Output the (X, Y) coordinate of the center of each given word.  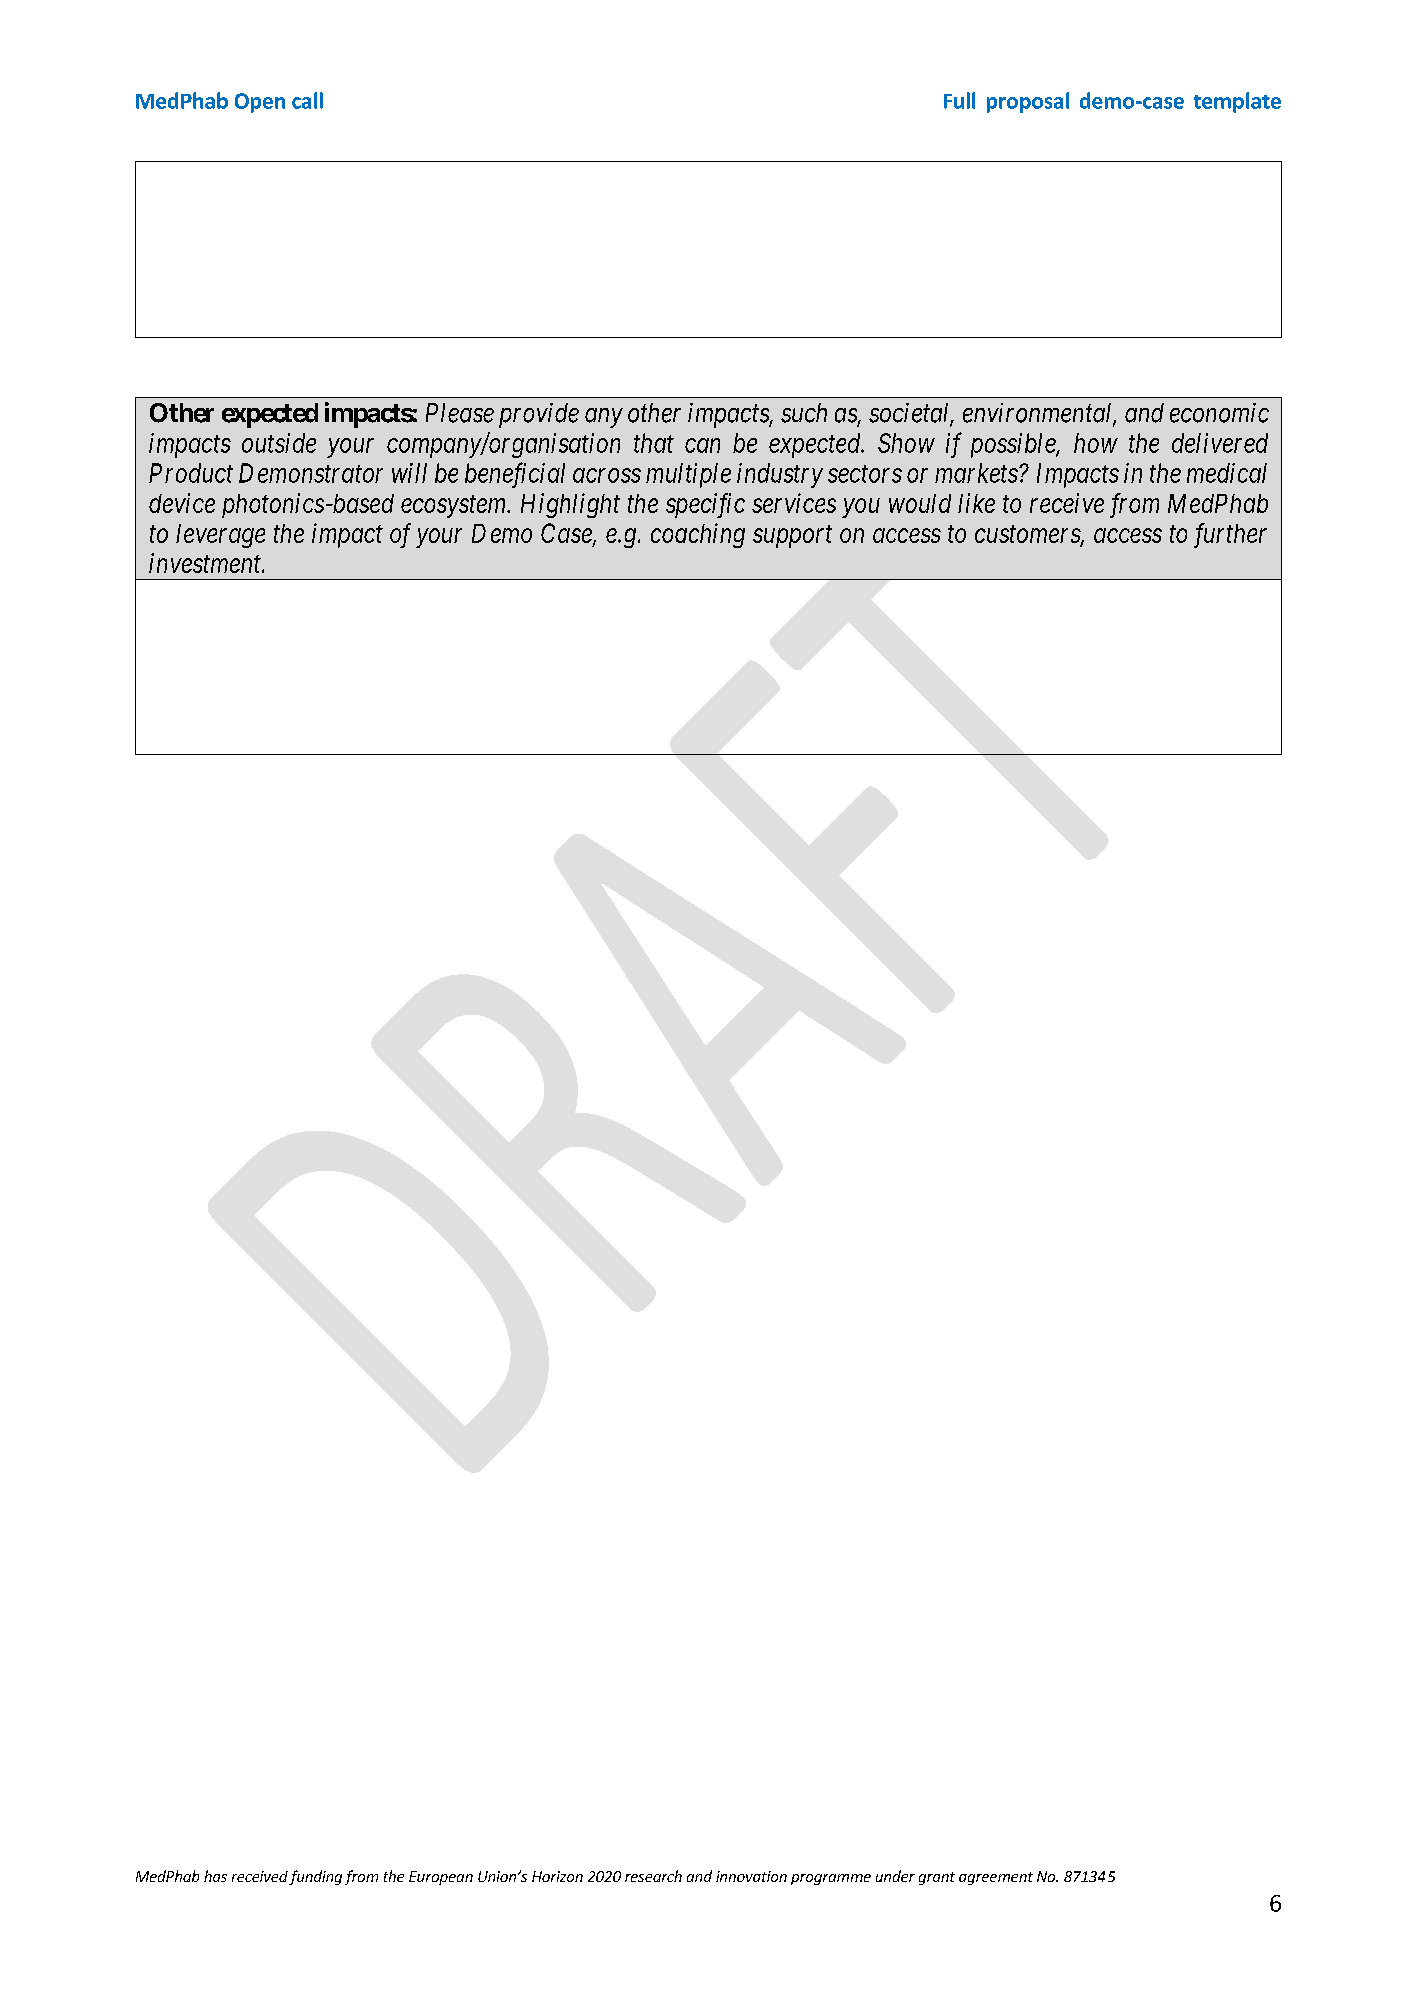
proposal (1028, 102)
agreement (996, 1878)
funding (315, 1877)
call (307, 100)
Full (959, 100)
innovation (751, 1876)
